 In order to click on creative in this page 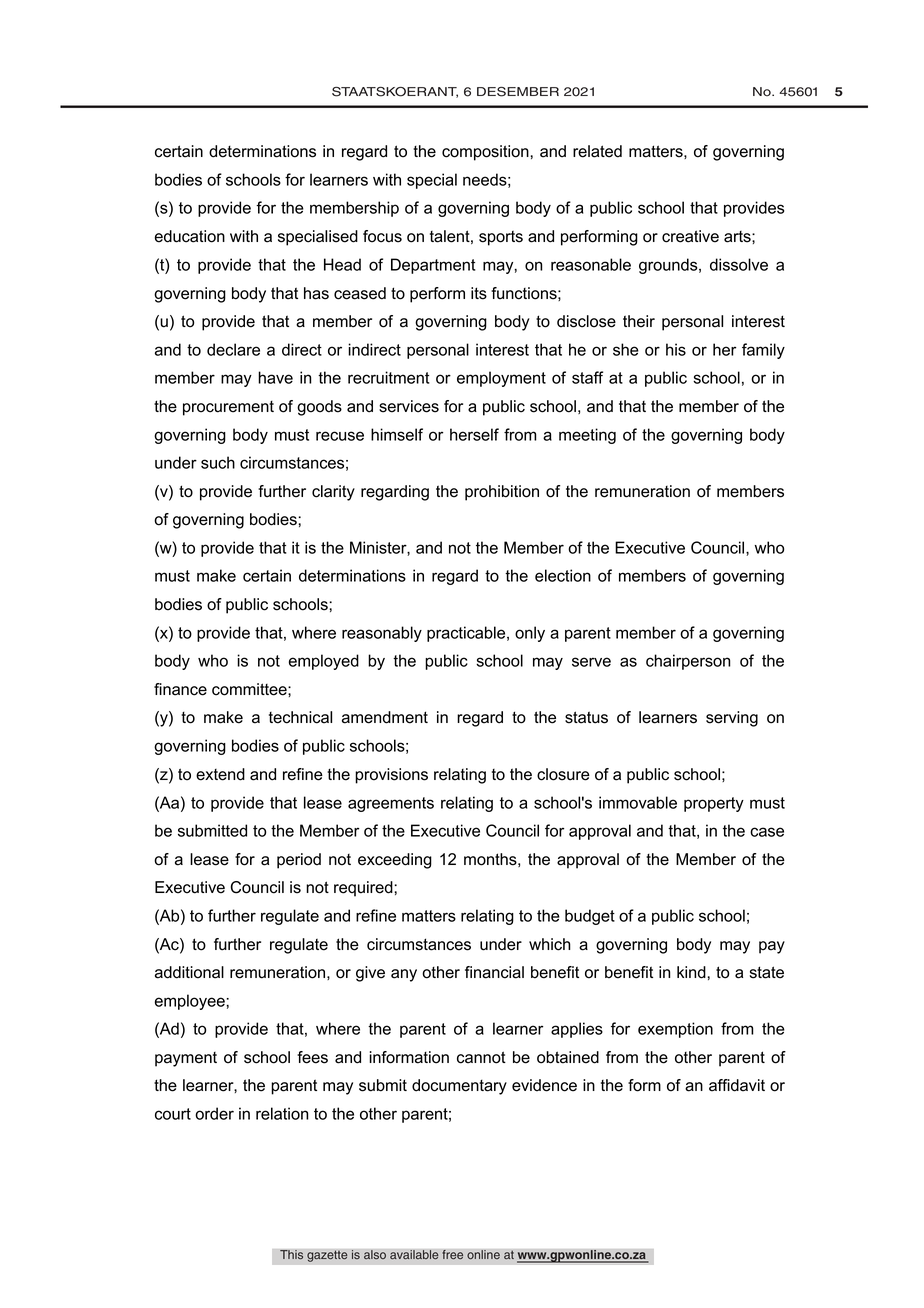, I will do `click(690, 236)`.
